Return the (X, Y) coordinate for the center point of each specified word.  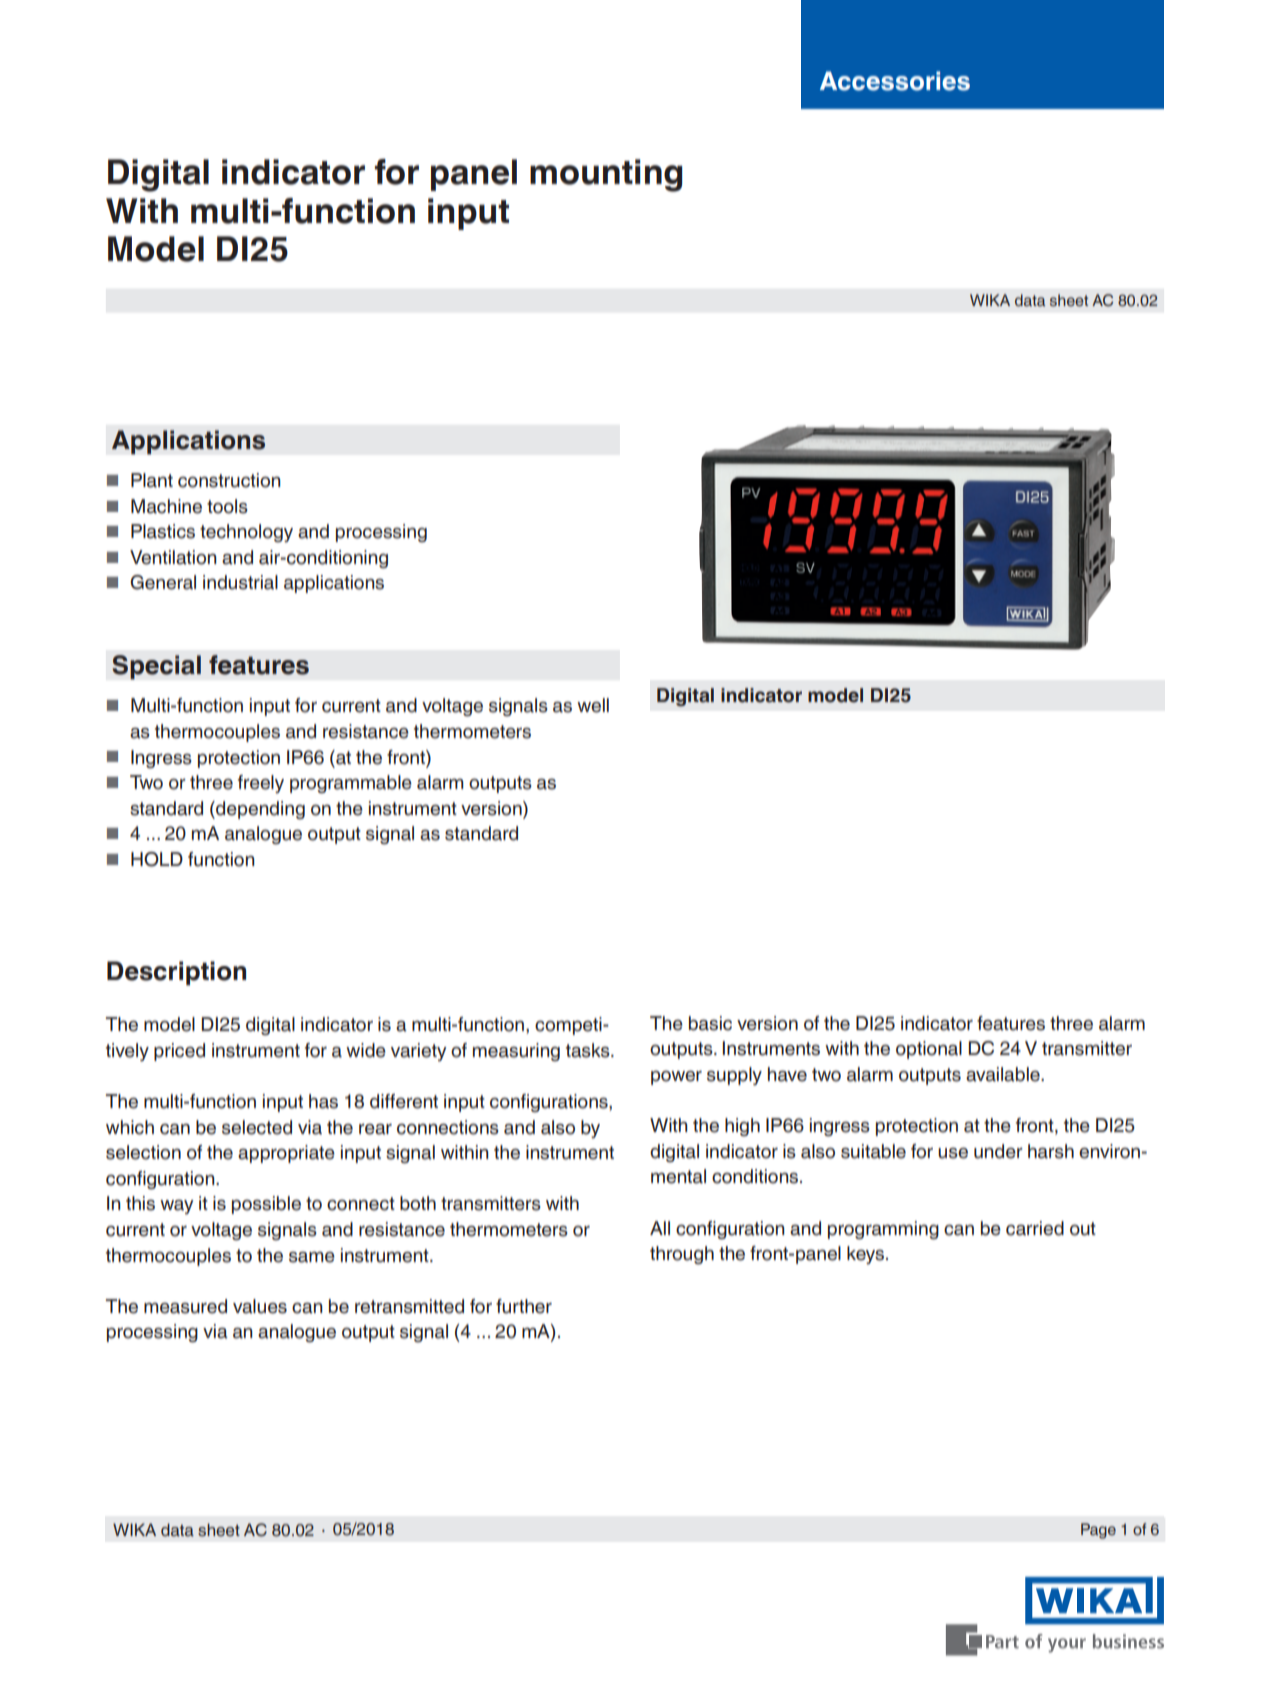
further (524, 1306)
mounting (606, 175)
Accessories (895, 81)
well (593, 705)
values (260, 1306)
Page (1098, 1531)
